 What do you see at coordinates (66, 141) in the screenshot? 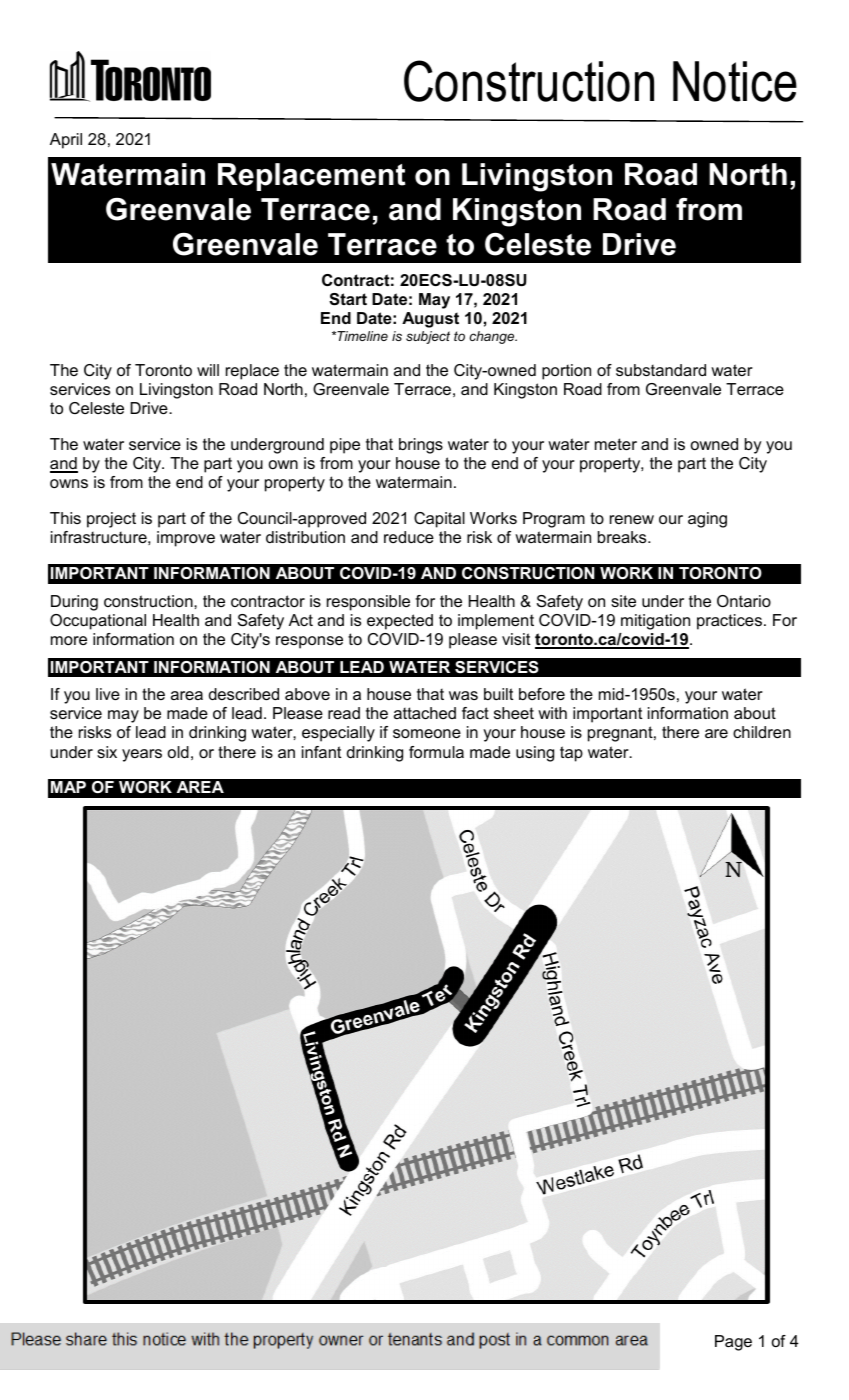
I see `April` at bounding box center [66, 141].
